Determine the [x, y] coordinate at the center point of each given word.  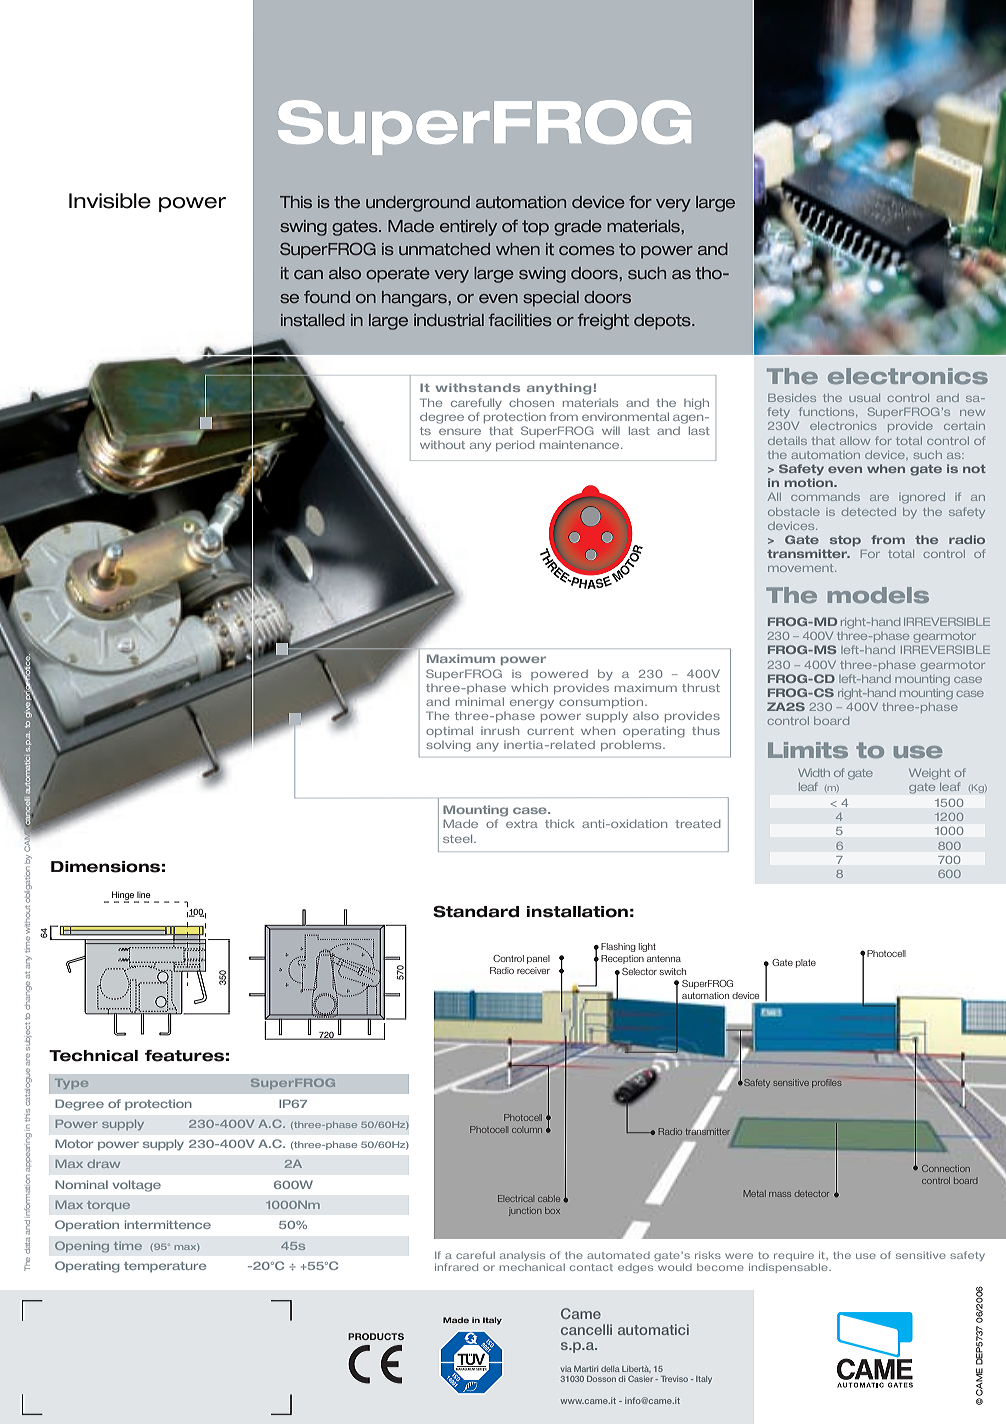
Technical [93, 1056]
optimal [449, 731]
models [878, 595]
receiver [533, 970]
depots [663, 322]
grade [578, 228]
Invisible [110, 201]
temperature [165, 1267]
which [529, 687]
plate [806, 963]
